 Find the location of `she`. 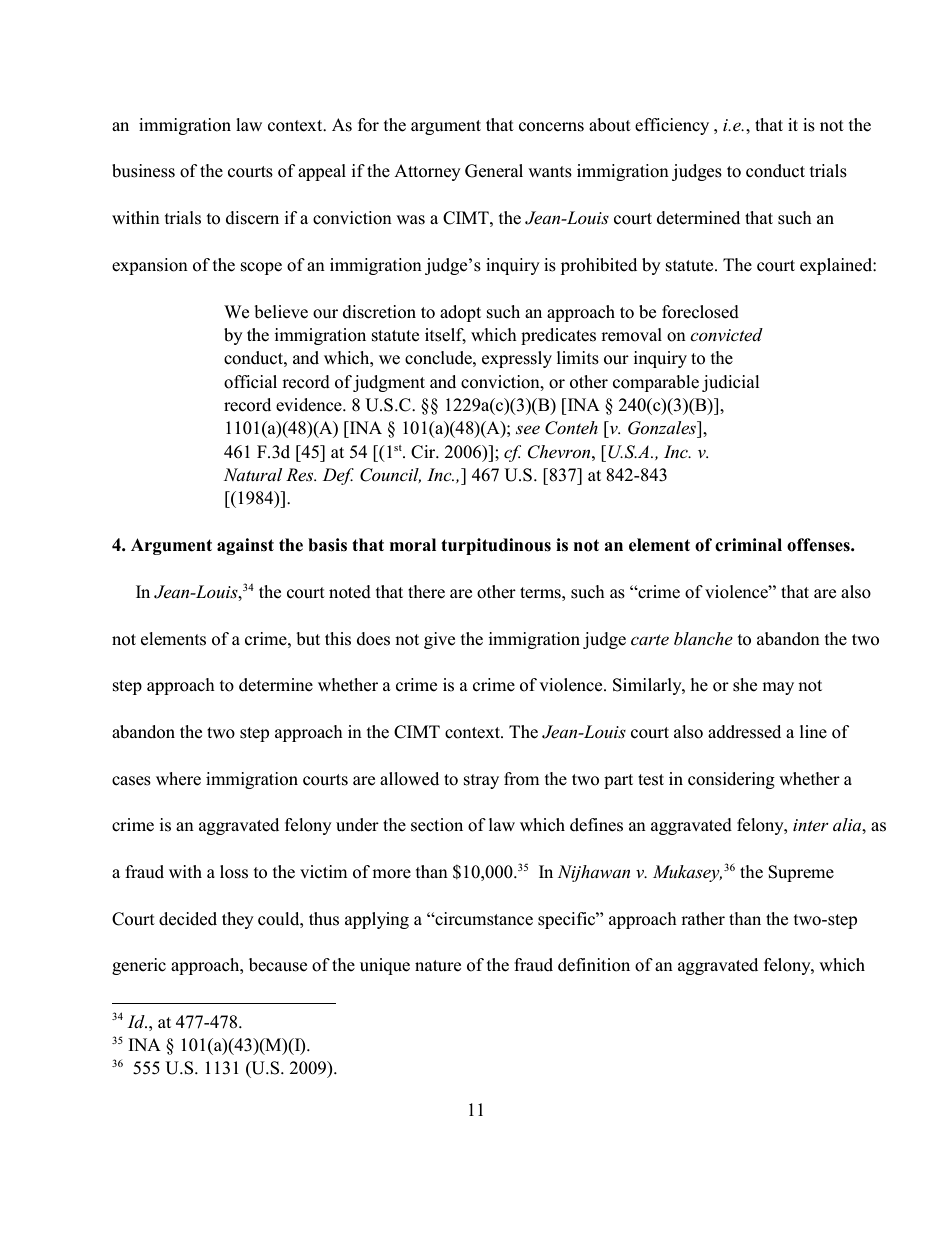

she is located at coordinates (745, 685).
